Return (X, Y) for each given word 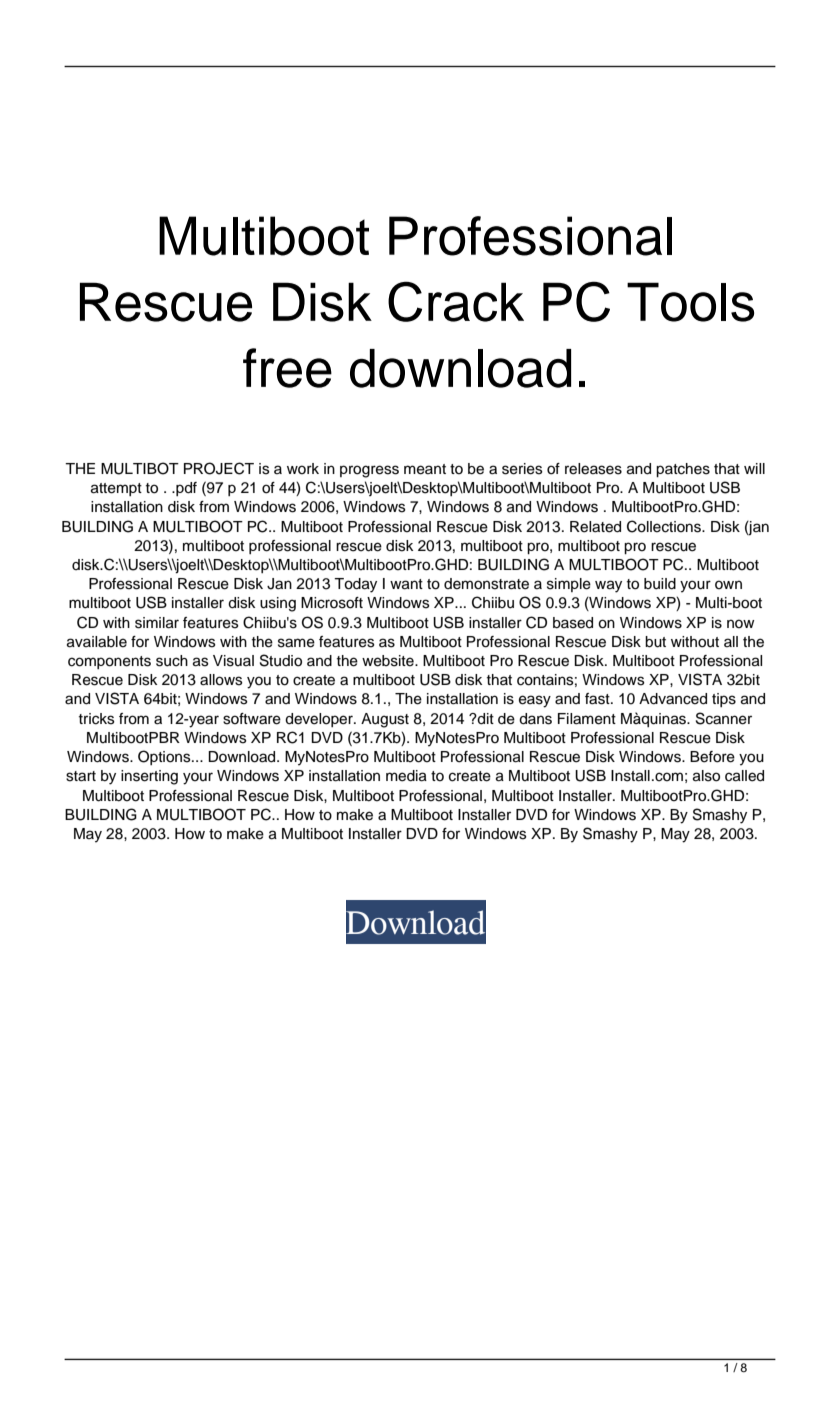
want (406, 584)
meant (425, 469)
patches (683, 470)
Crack (456, 301)
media (406, 776)
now (741, 624)
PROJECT (219, 468)
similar (157, 623)
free (287, 368)
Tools (690, 302)
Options (165, 757)
